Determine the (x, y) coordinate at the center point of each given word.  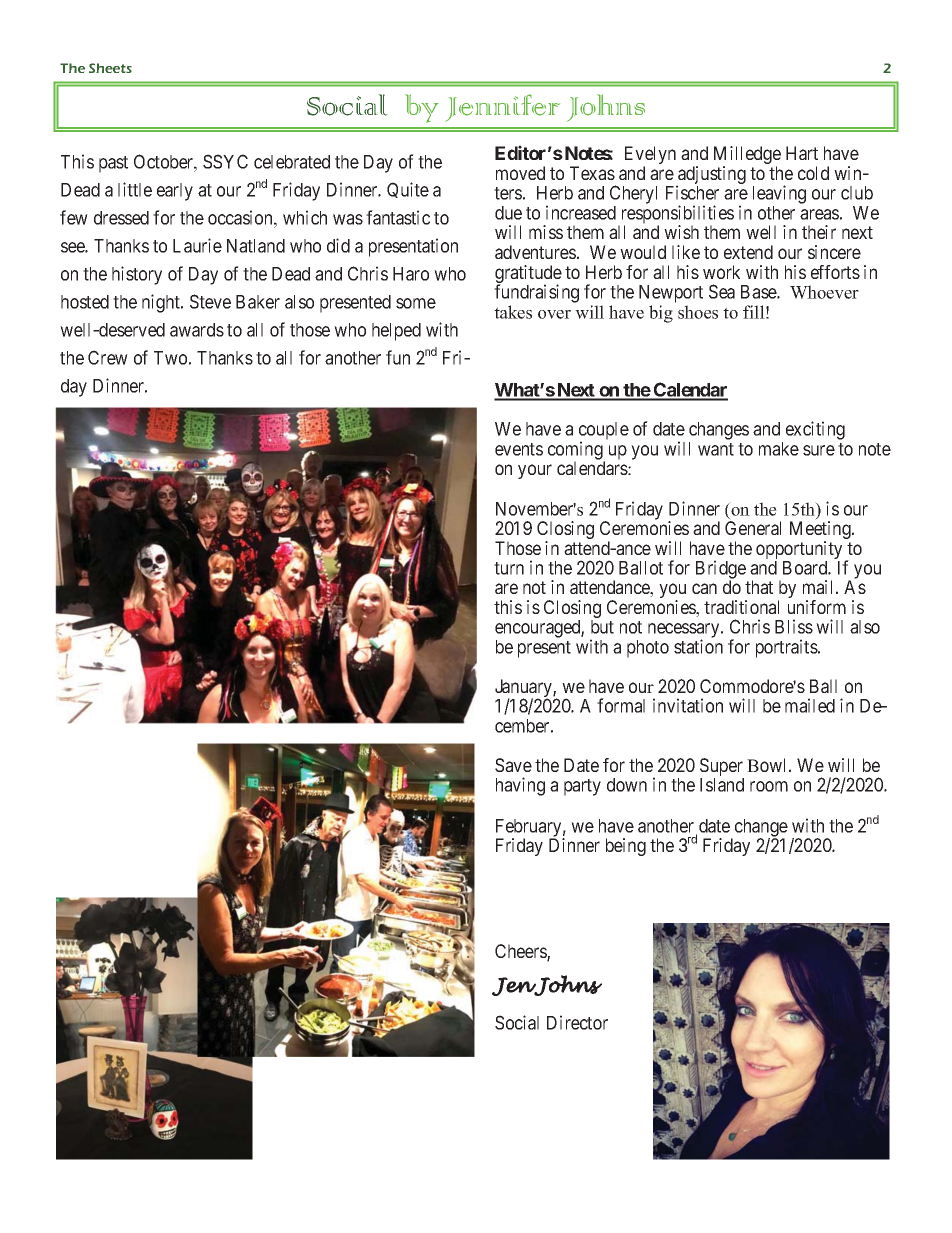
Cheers (521, 952)
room (769, 786)
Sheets (110, 68)
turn (509, 568)
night (162, 303)
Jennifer (502, 108)
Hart (802, 153)
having (520, 786)
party (582, 787)
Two (170, 358)
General (753, 528)
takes (513, 312)
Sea (722, 291)
